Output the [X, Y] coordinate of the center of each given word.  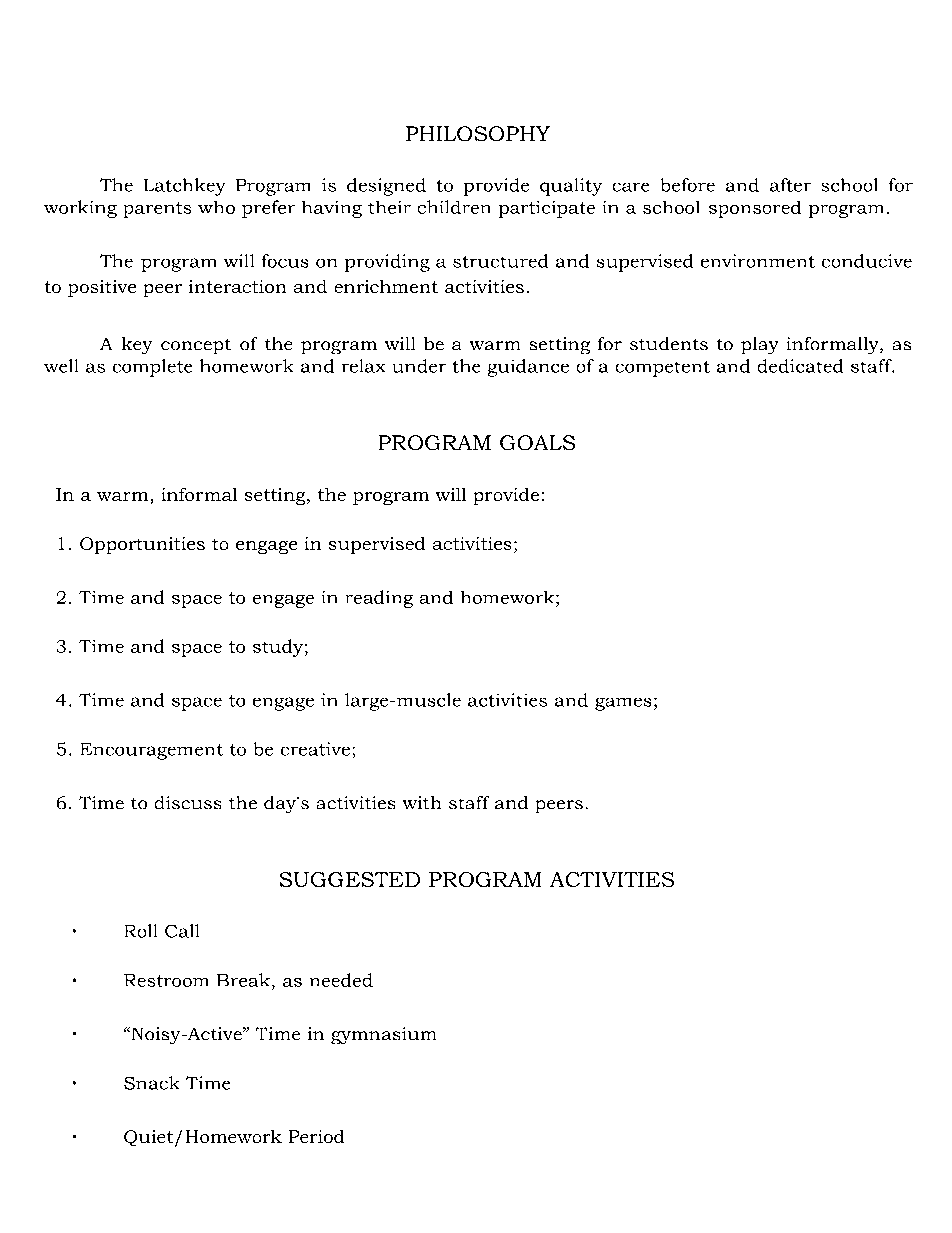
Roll [141, 931]
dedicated [800, 366]
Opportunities [142, 545]
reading [379, 599]
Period [316, 1136]
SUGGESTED [350, 879]
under [419, 366]
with [422, 802]
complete [152, 368]
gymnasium [383, 1035]
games [623, 704]
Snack [151, 1083]
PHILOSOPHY [478, 133]
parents [157, 210]
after [790, 185]
